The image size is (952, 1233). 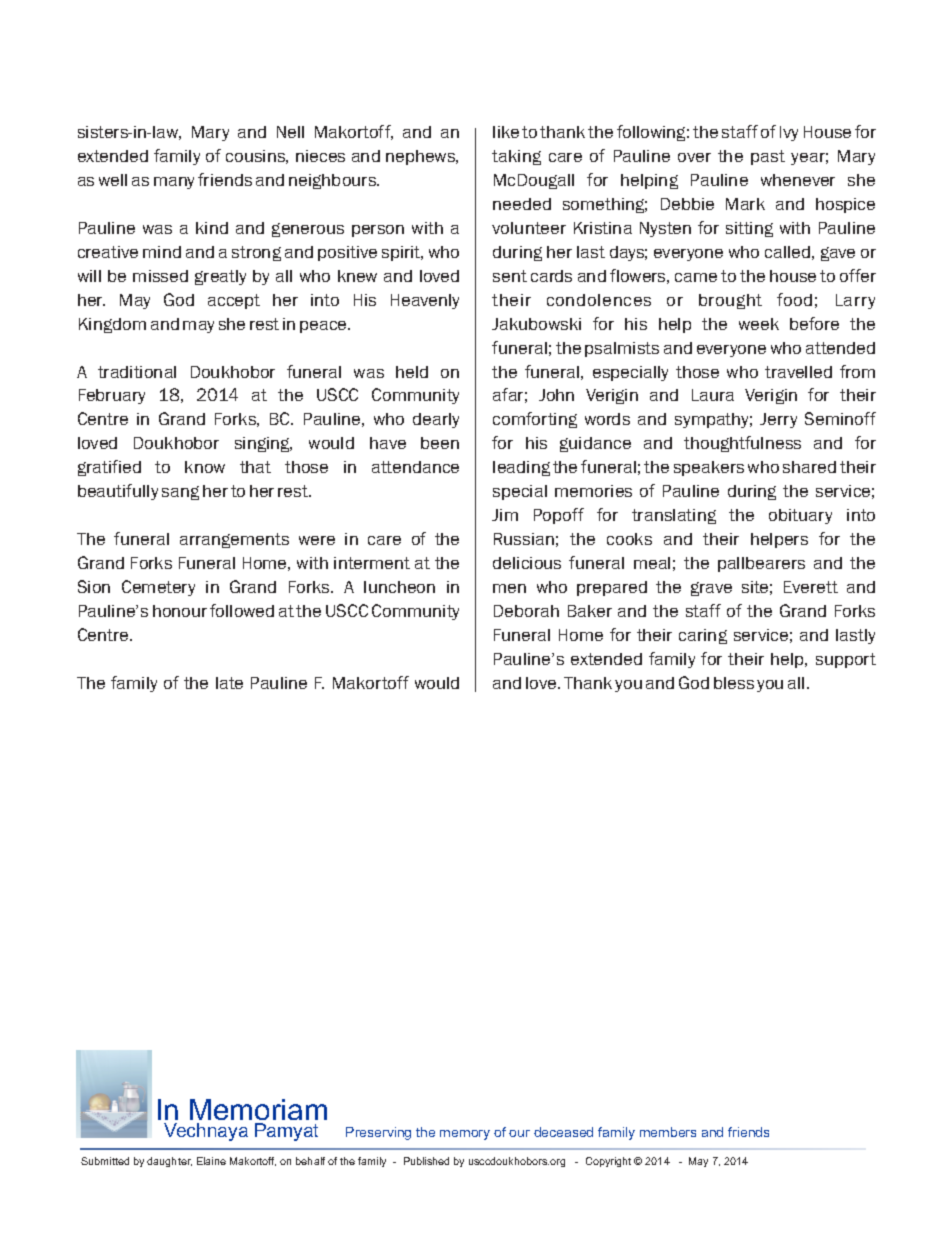 I want to click on bless, so click(x=734, y=683).
